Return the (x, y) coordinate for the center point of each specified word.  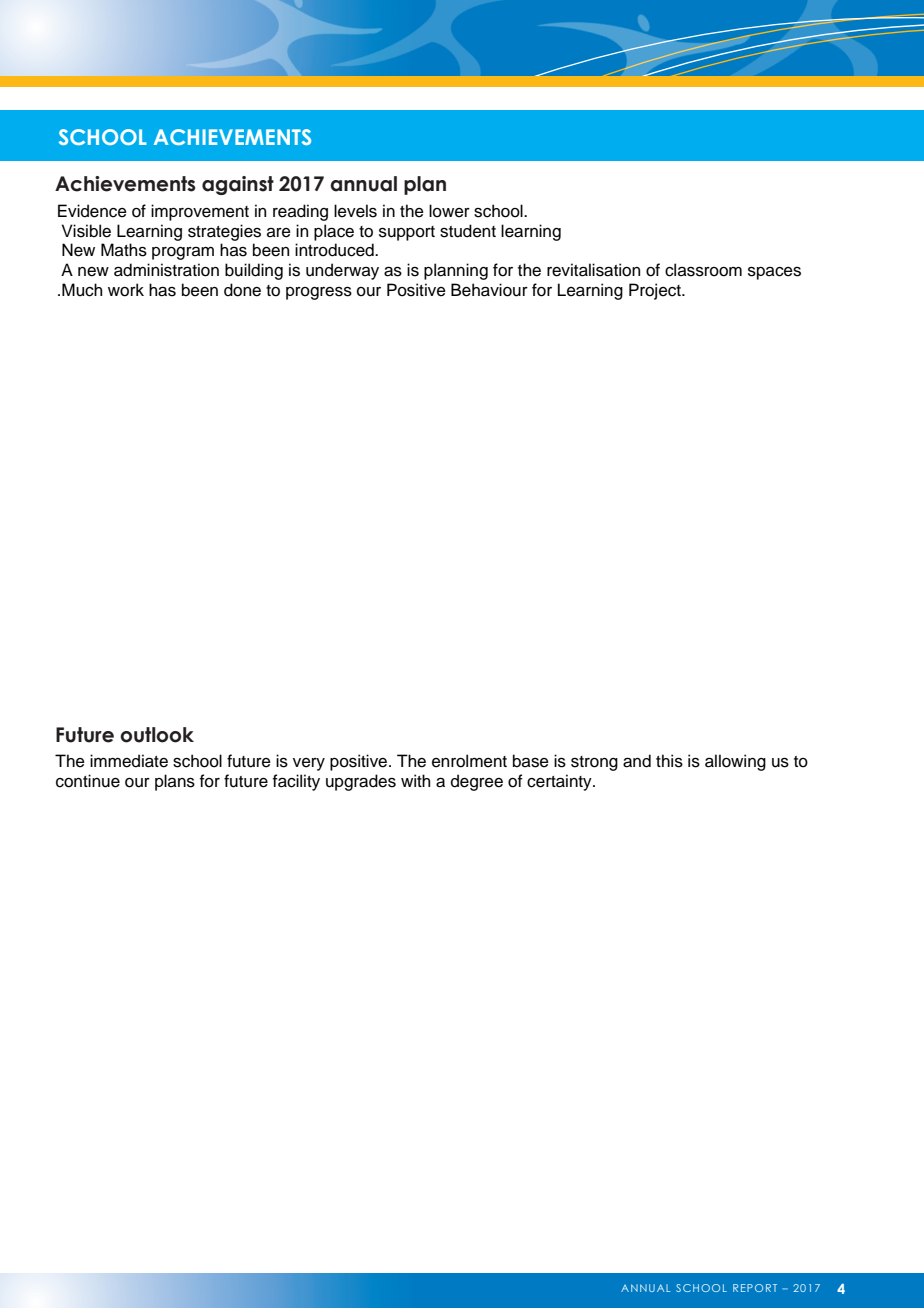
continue (88, 781)
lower (449, 211)
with (415, 780)
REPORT (755, 1288)
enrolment (469, 761)
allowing (735, 762)
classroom (703, 270)
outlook (157, 735)
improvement (200, 212)
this (669, 761)
